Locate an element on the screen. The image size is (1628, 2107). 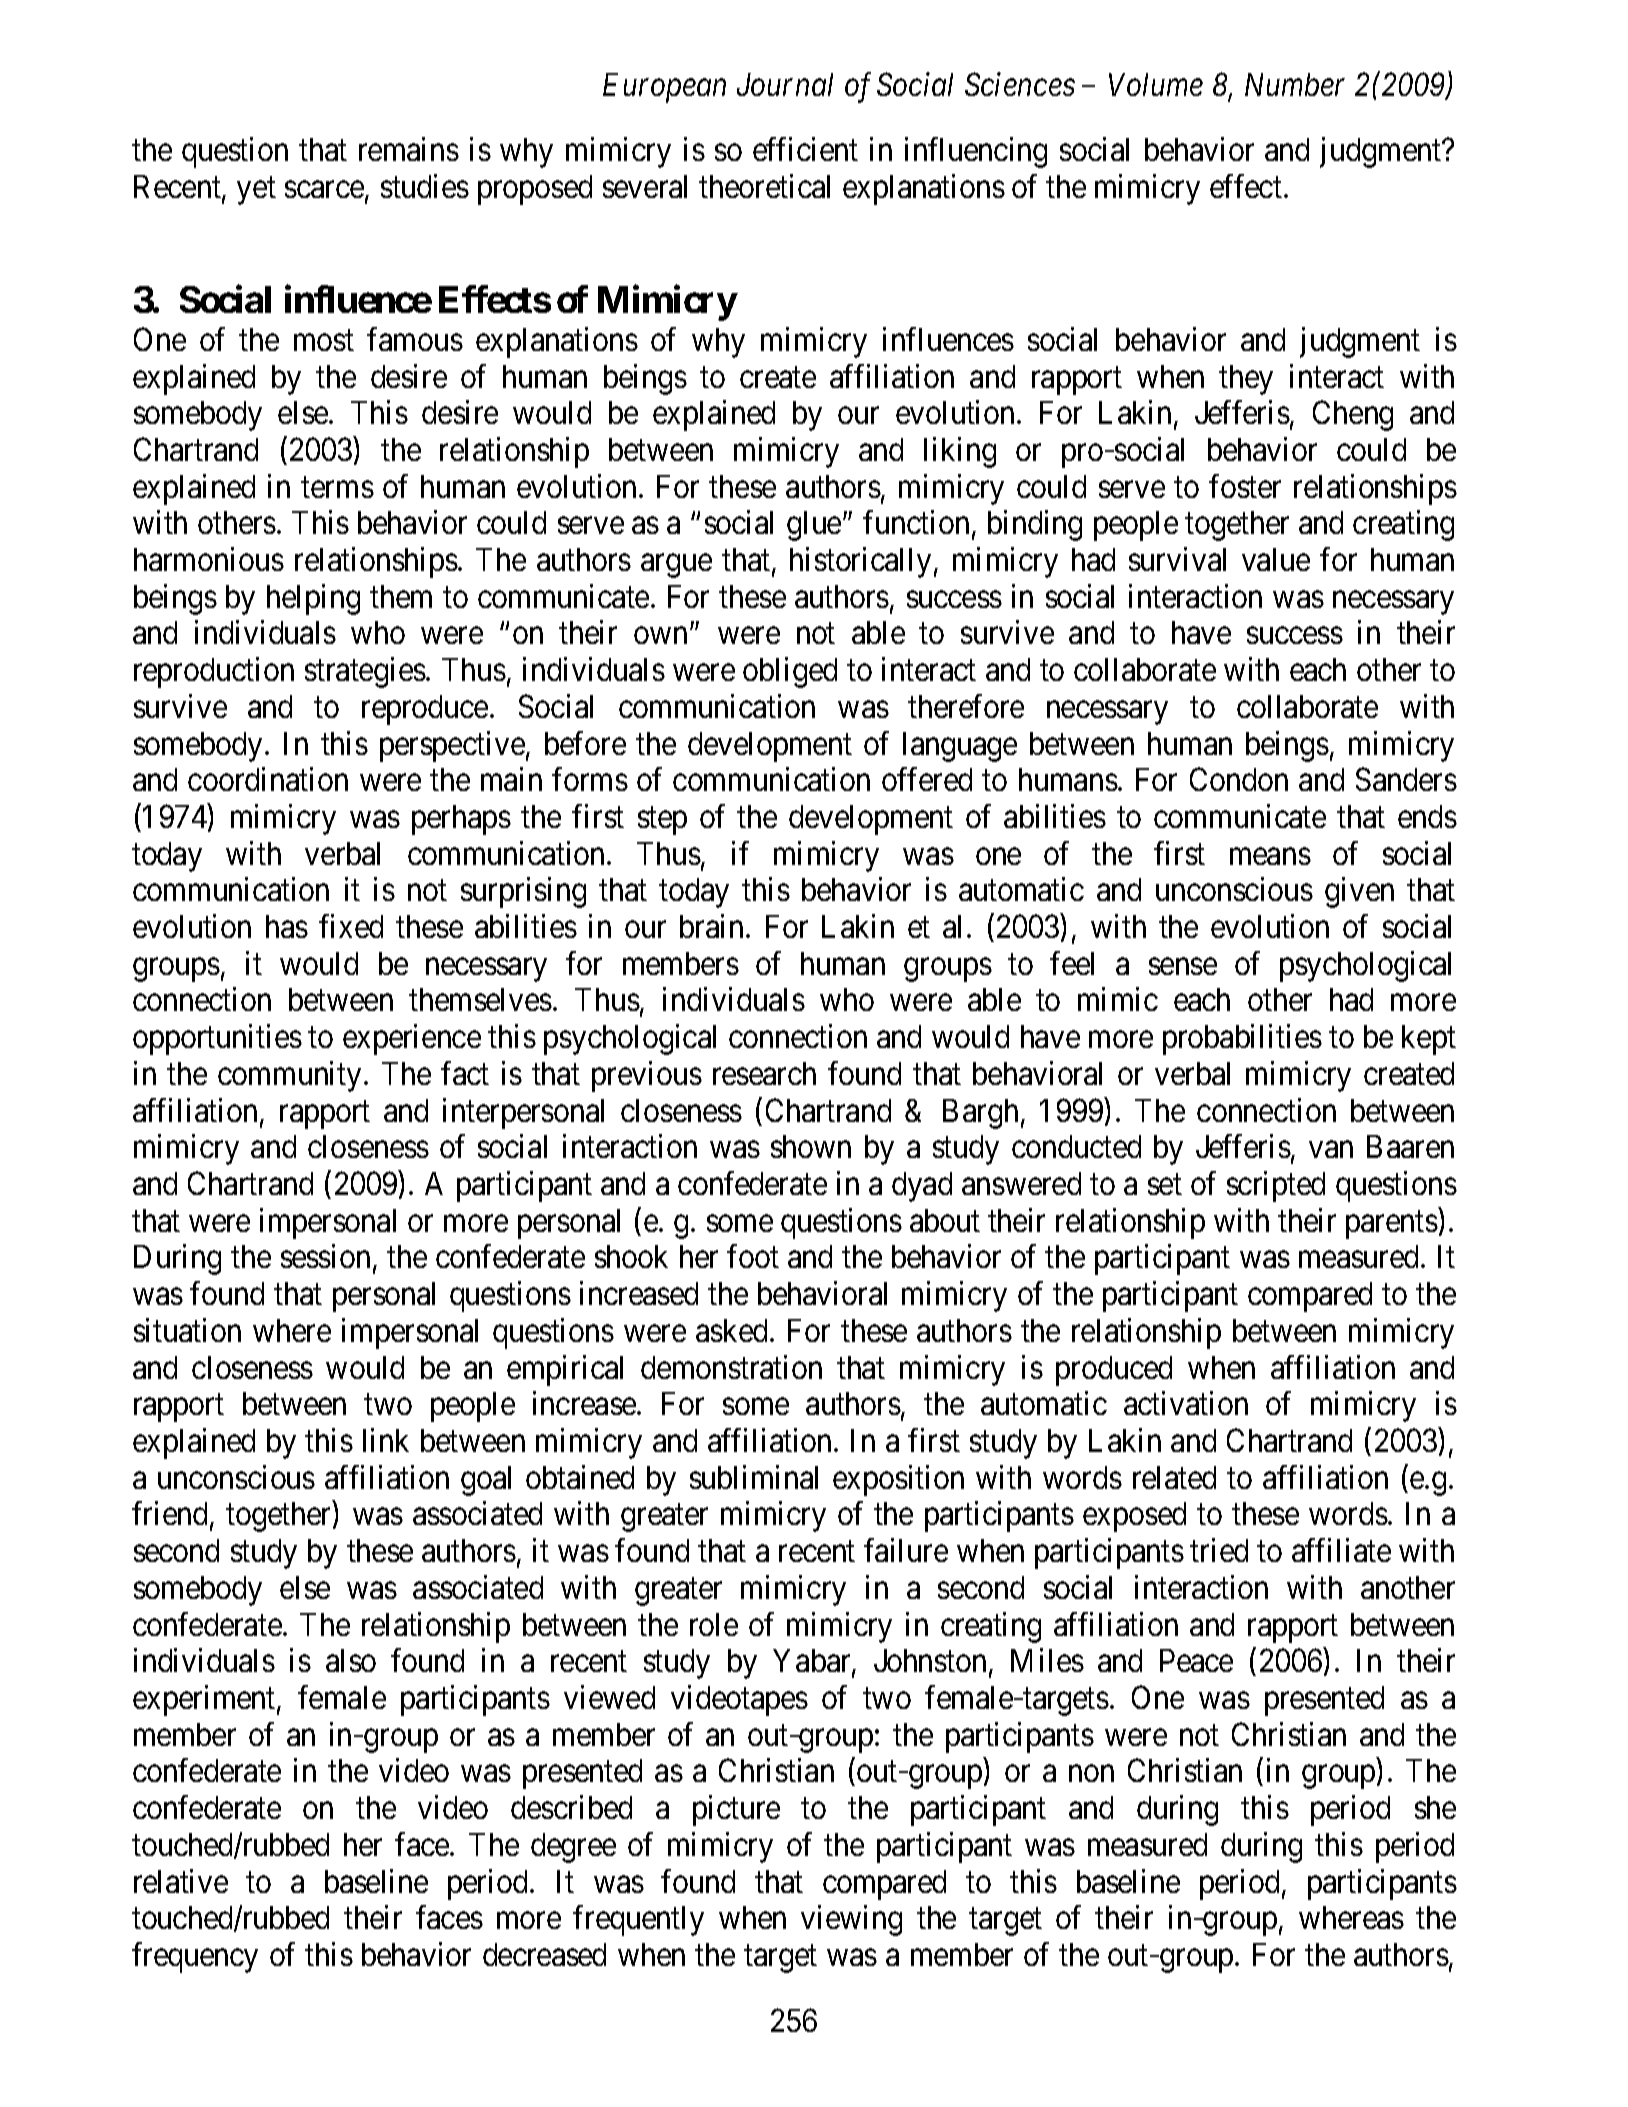
viewing is located at coordinates (851, 1921).
